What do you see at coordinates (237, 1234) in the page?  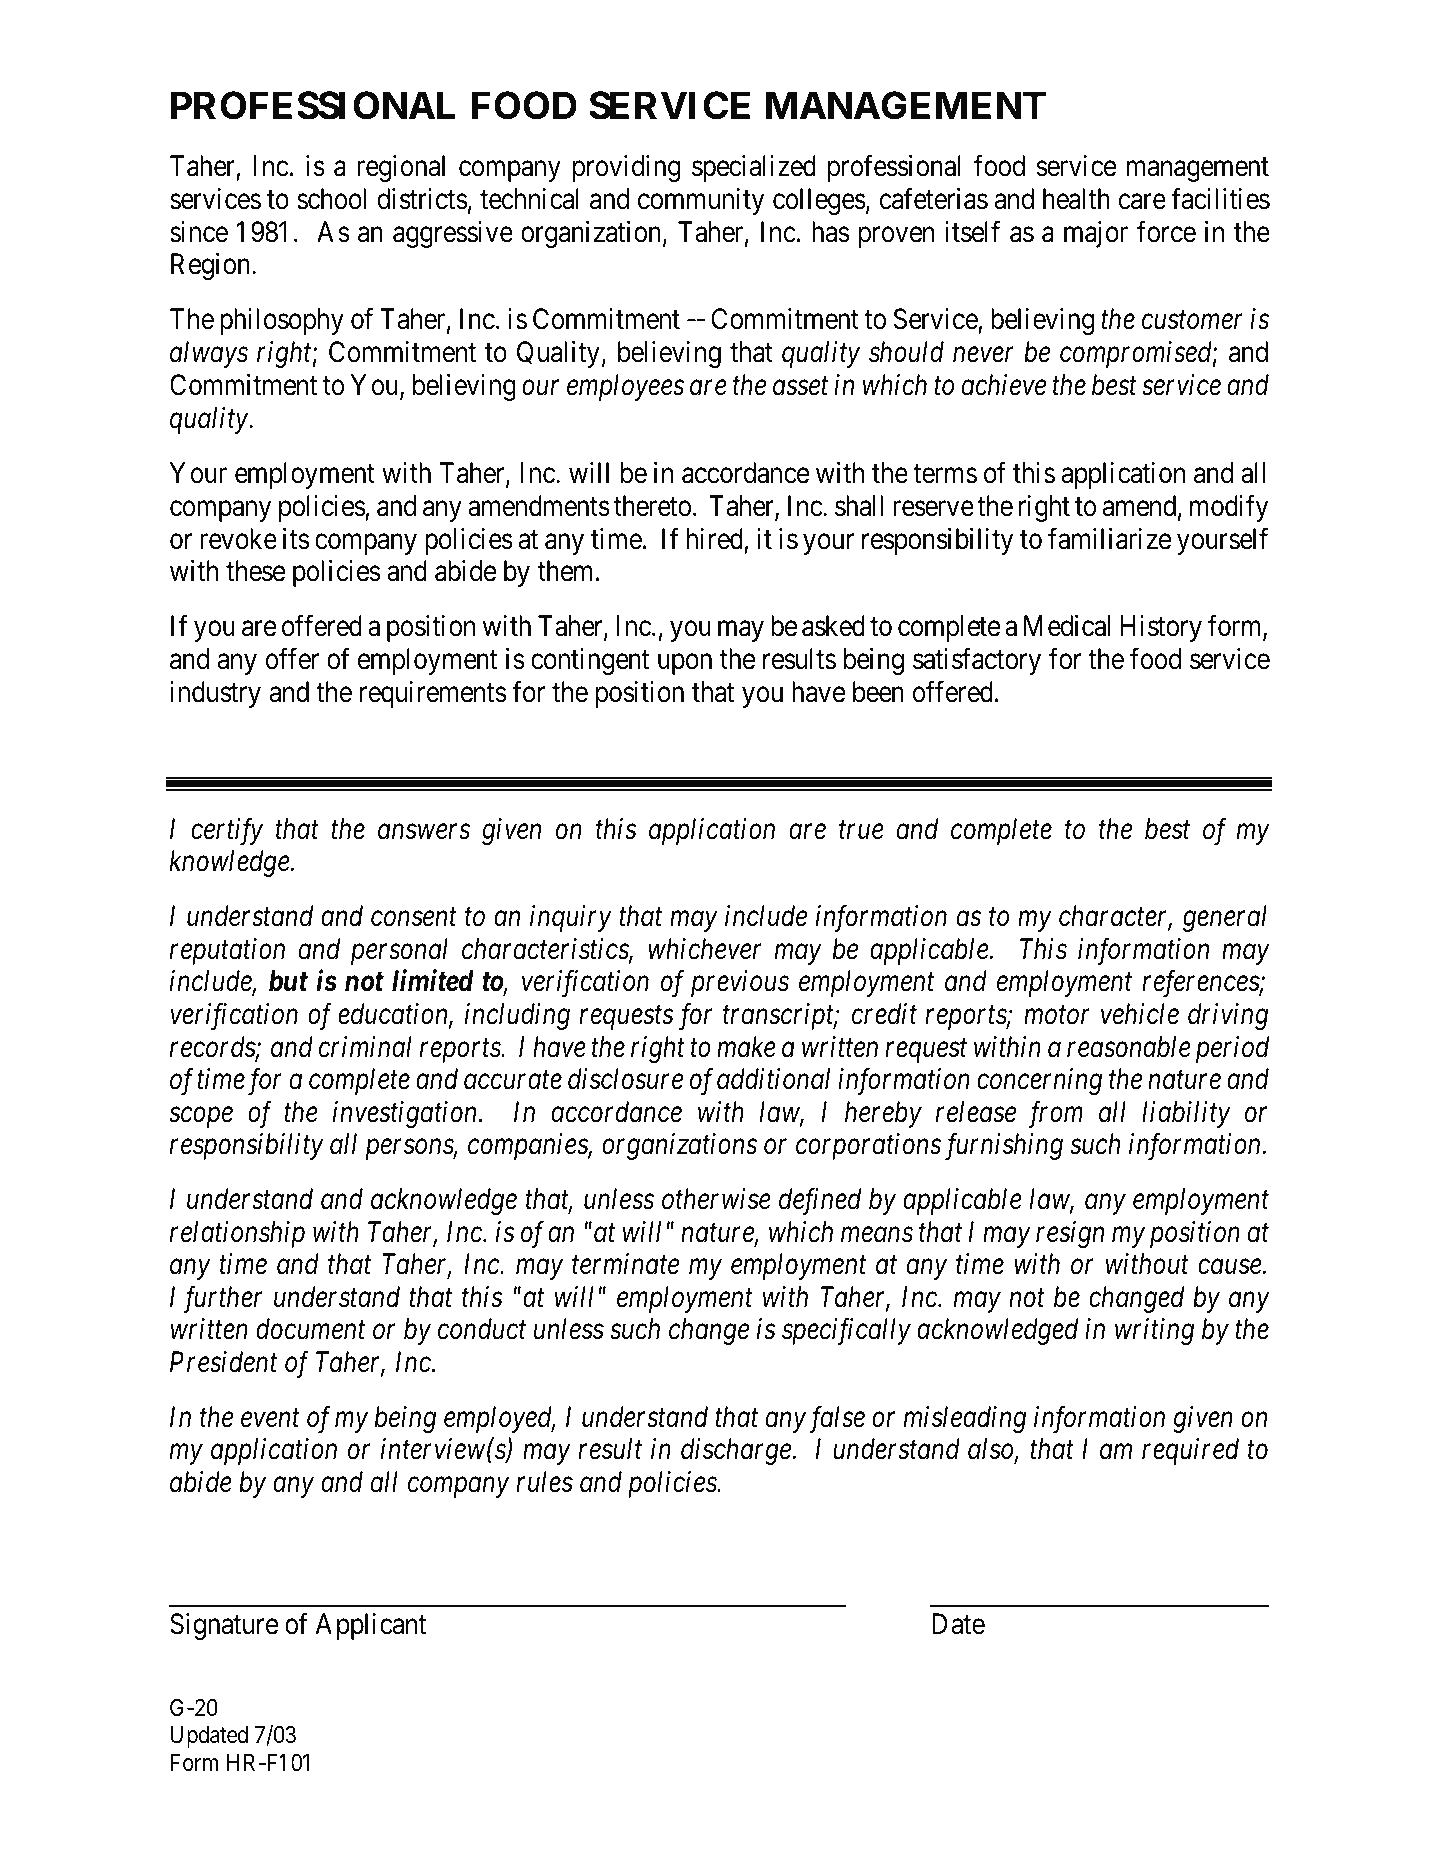 I see `relationship` at bounding box center [237, 1234].
